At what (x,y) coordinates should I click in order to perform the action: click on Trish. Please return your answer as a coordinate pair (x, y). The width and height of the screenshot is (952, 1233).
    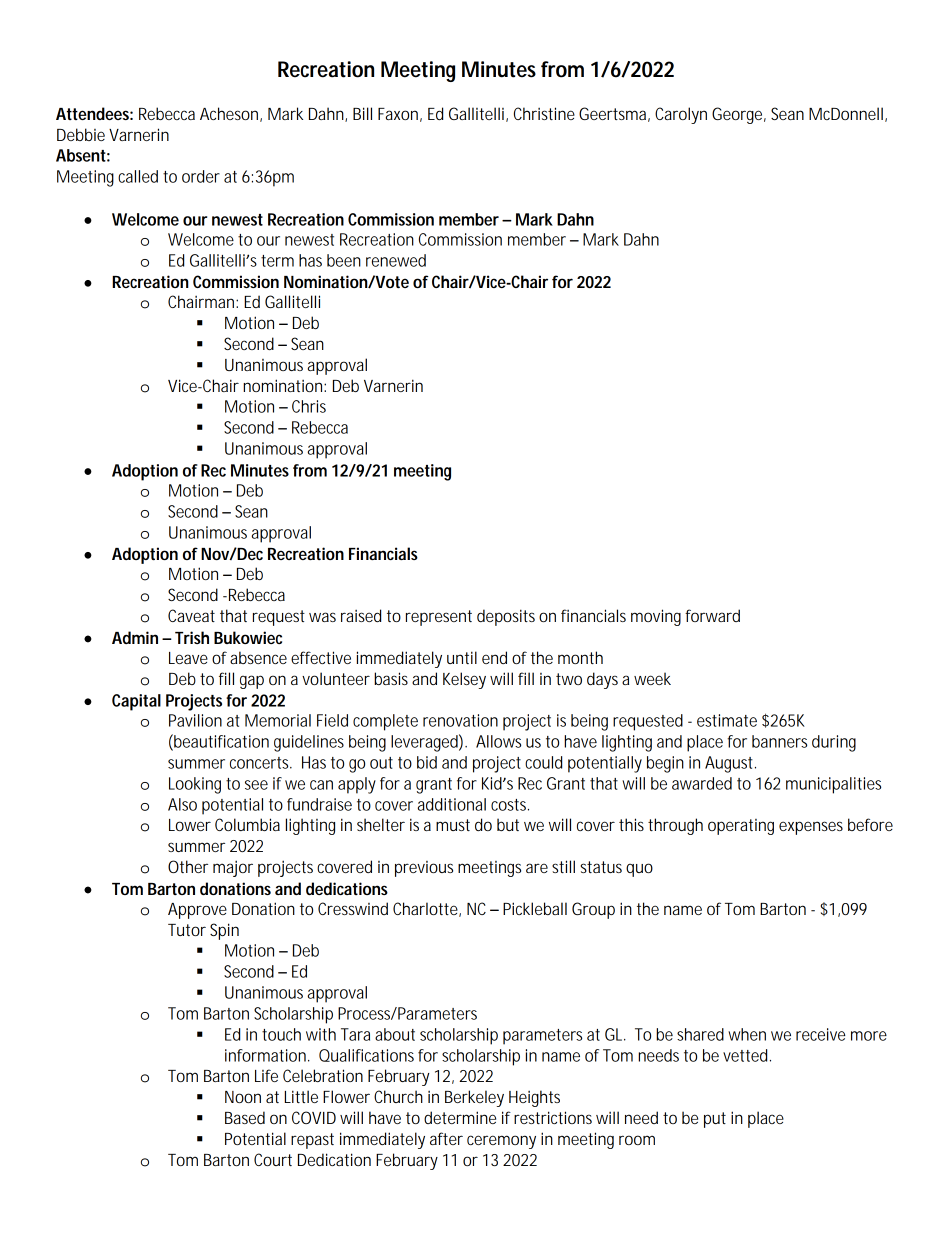
    Looking at the image, I should click on (192, 637).
